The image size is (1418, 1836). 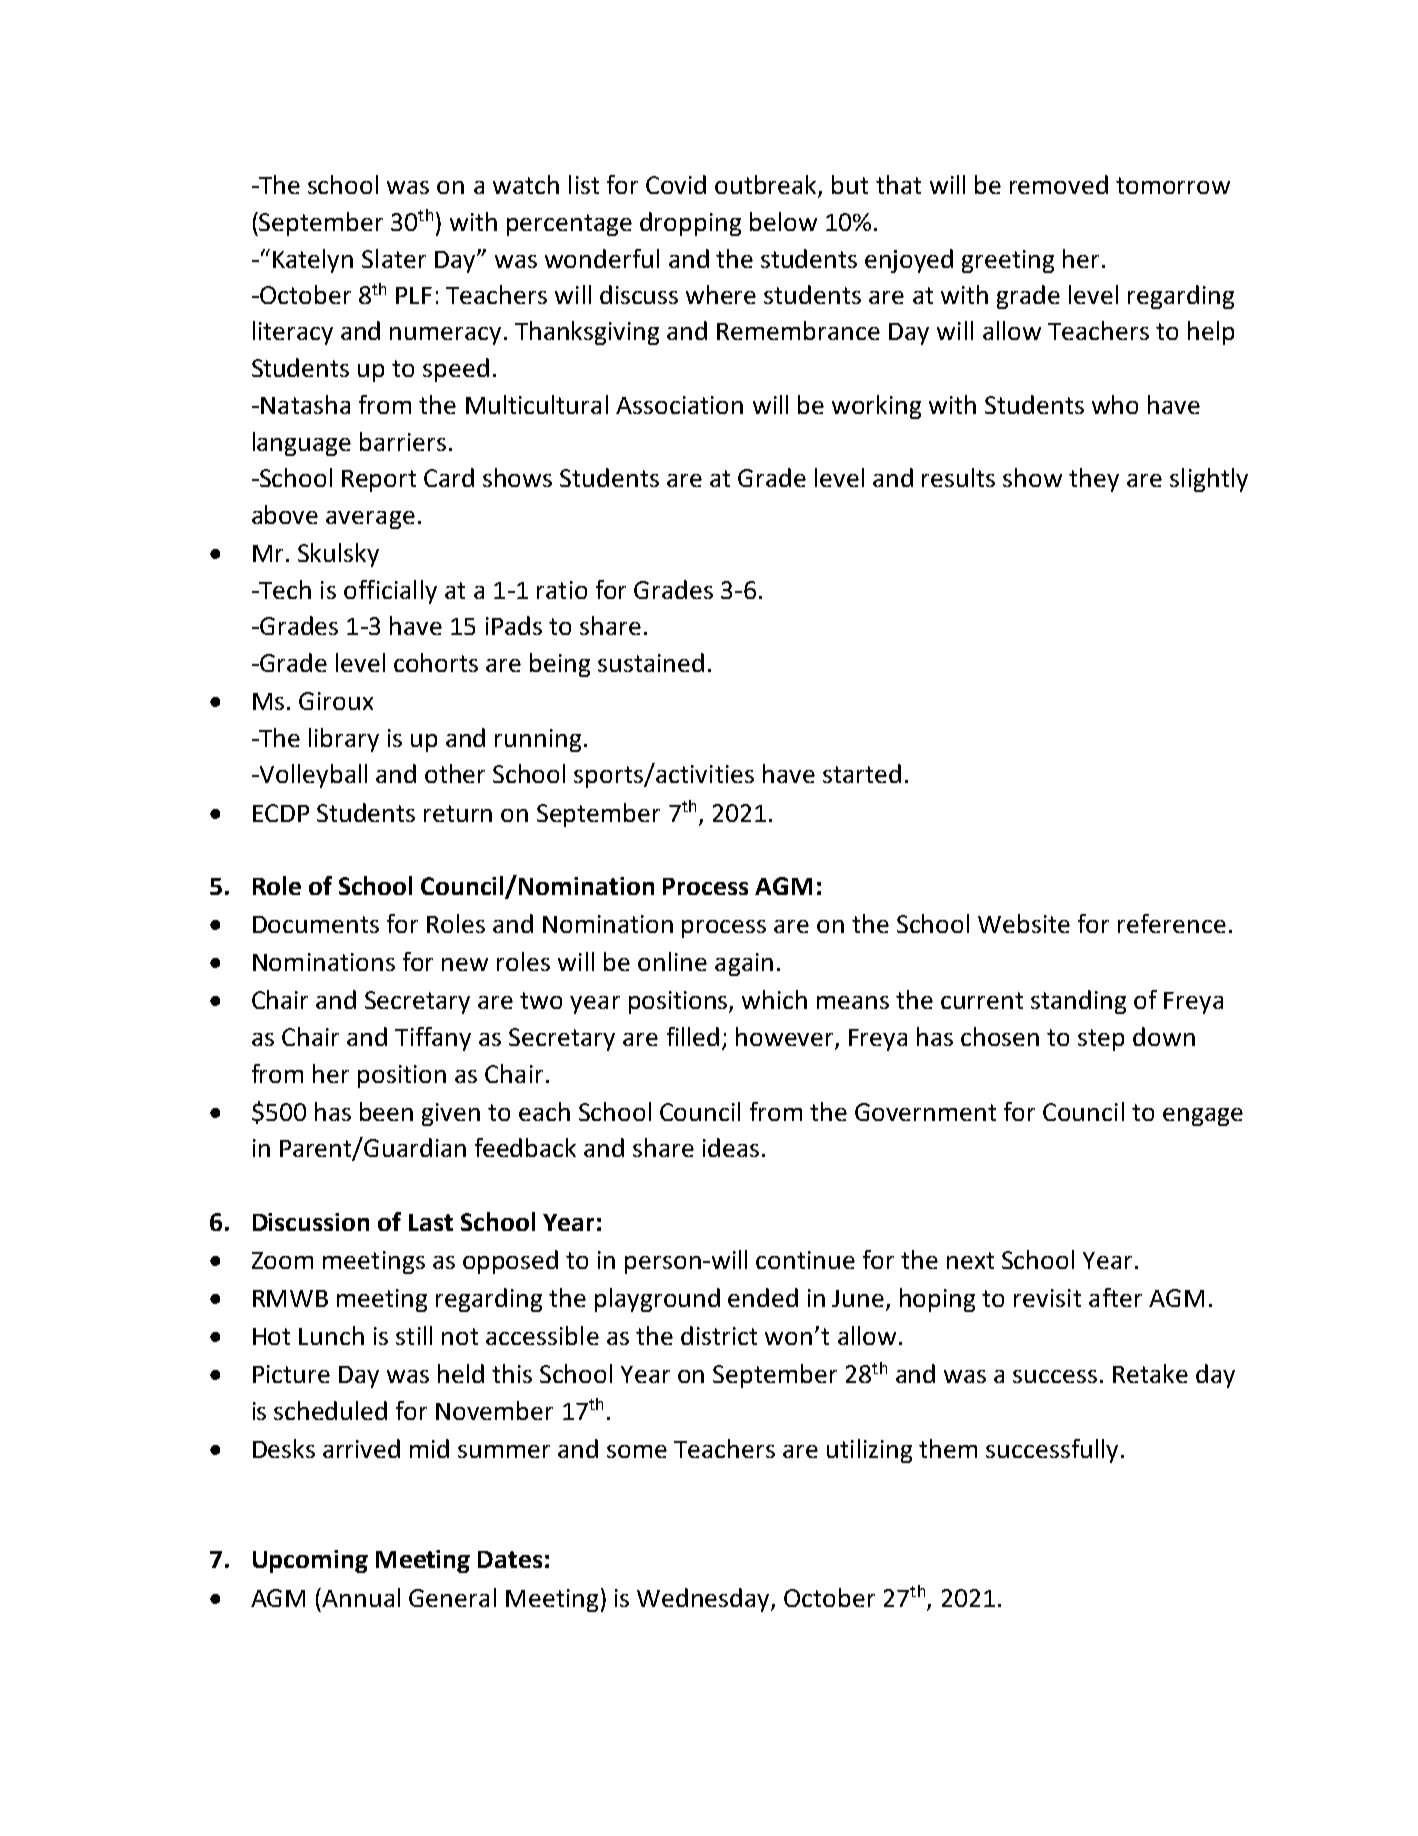 What do you see at coordinates (704, 1600) in the screenshot?
I see `Wednesday` at bounding box center [704, 1600].
